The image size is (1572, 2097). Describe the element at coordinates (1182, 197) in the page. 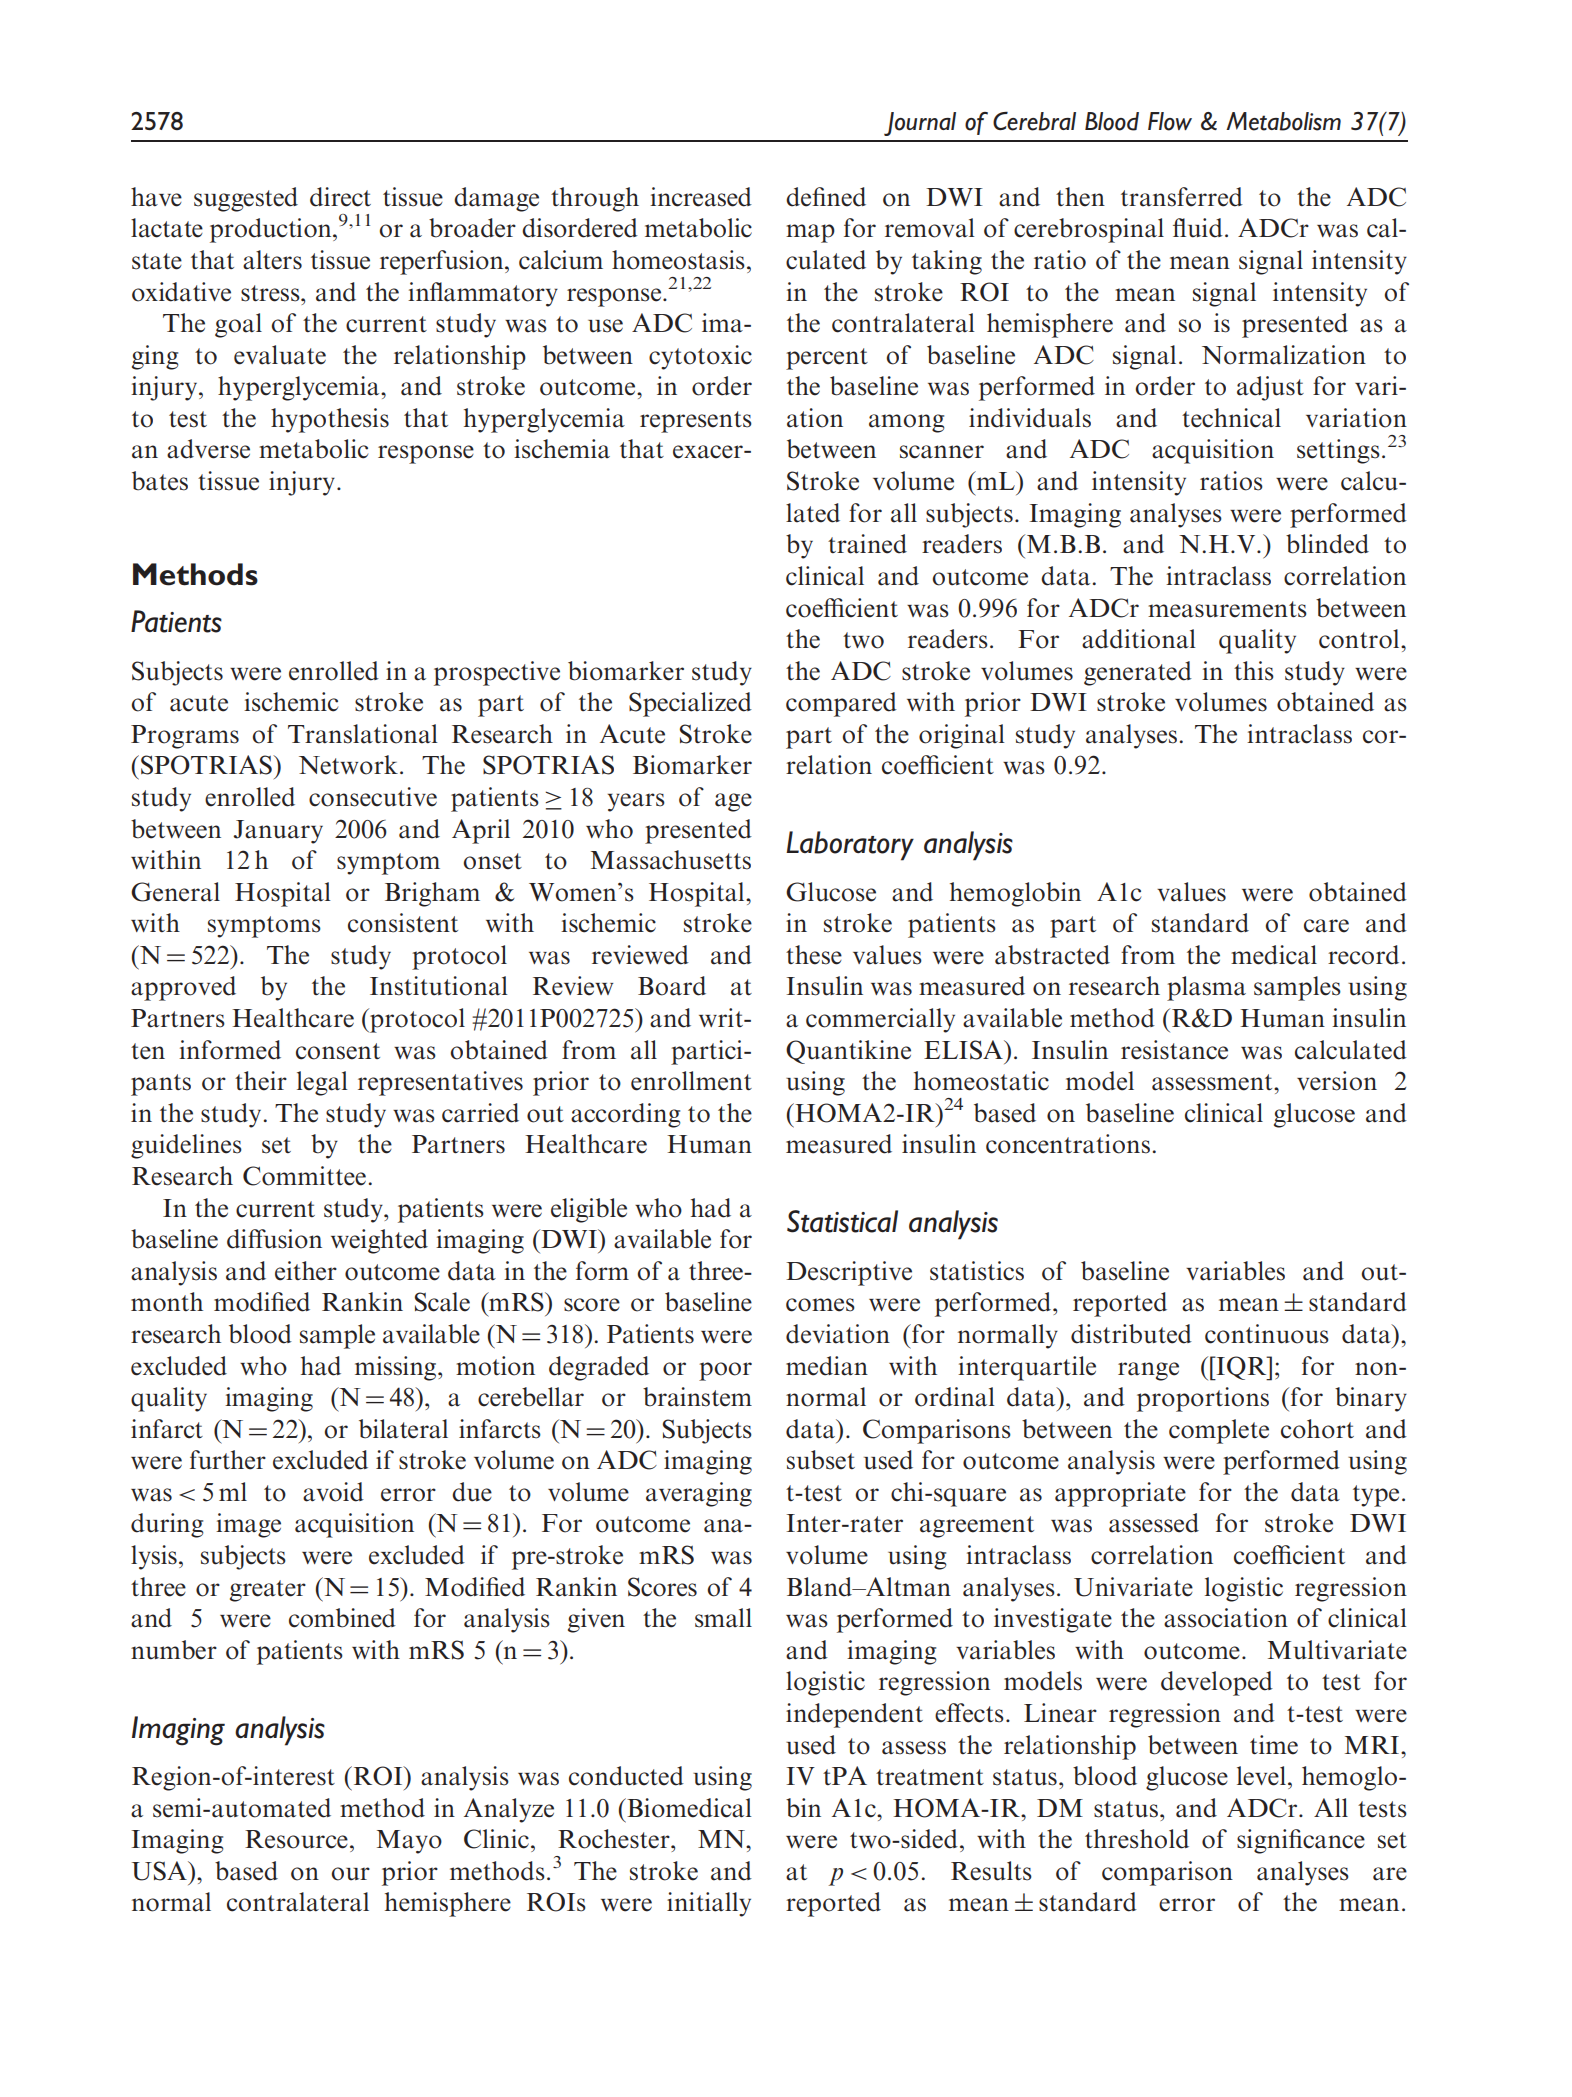

I see `transferred` at that location.
